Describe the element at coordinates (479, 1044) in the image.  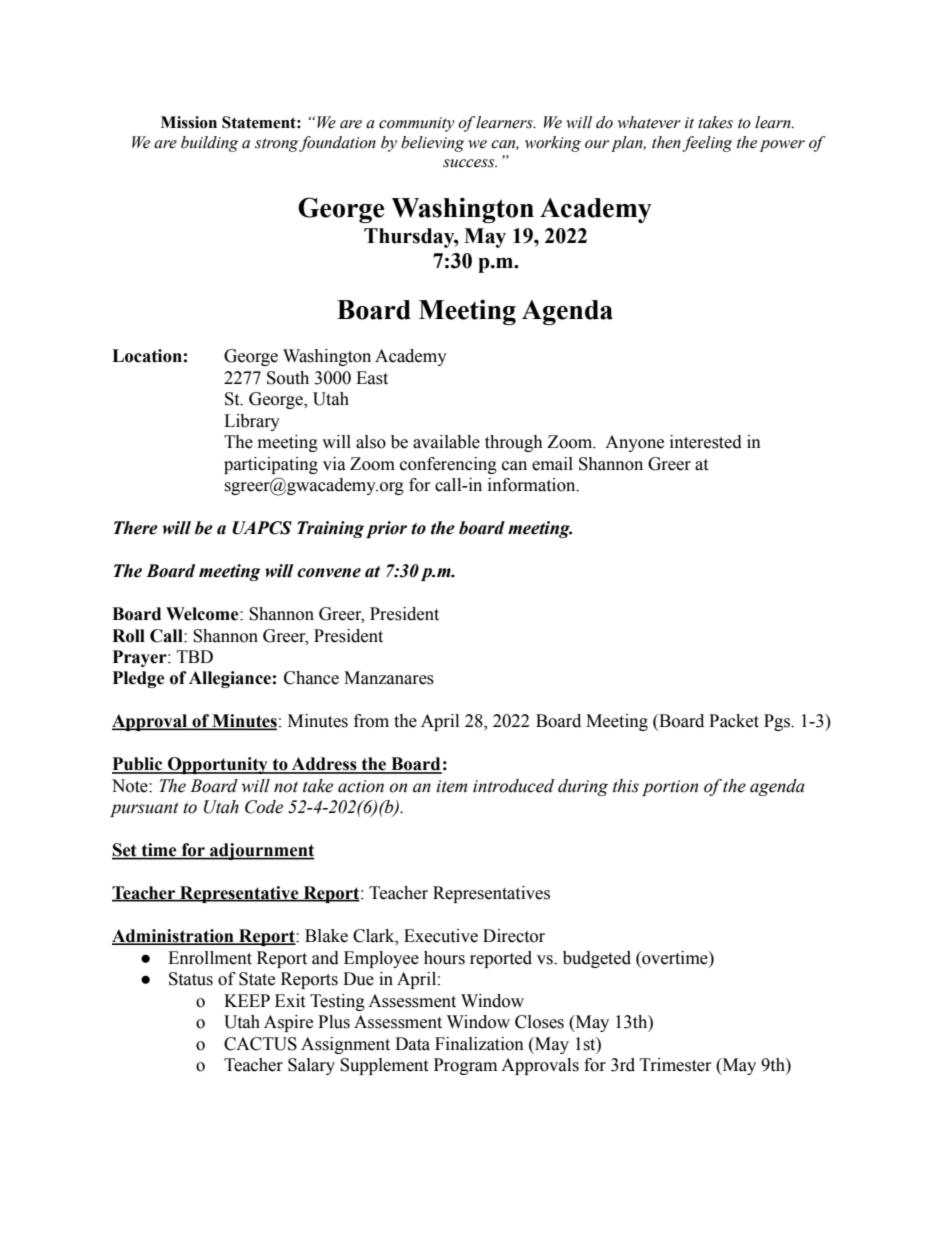
I see `Finalization` at that location.
